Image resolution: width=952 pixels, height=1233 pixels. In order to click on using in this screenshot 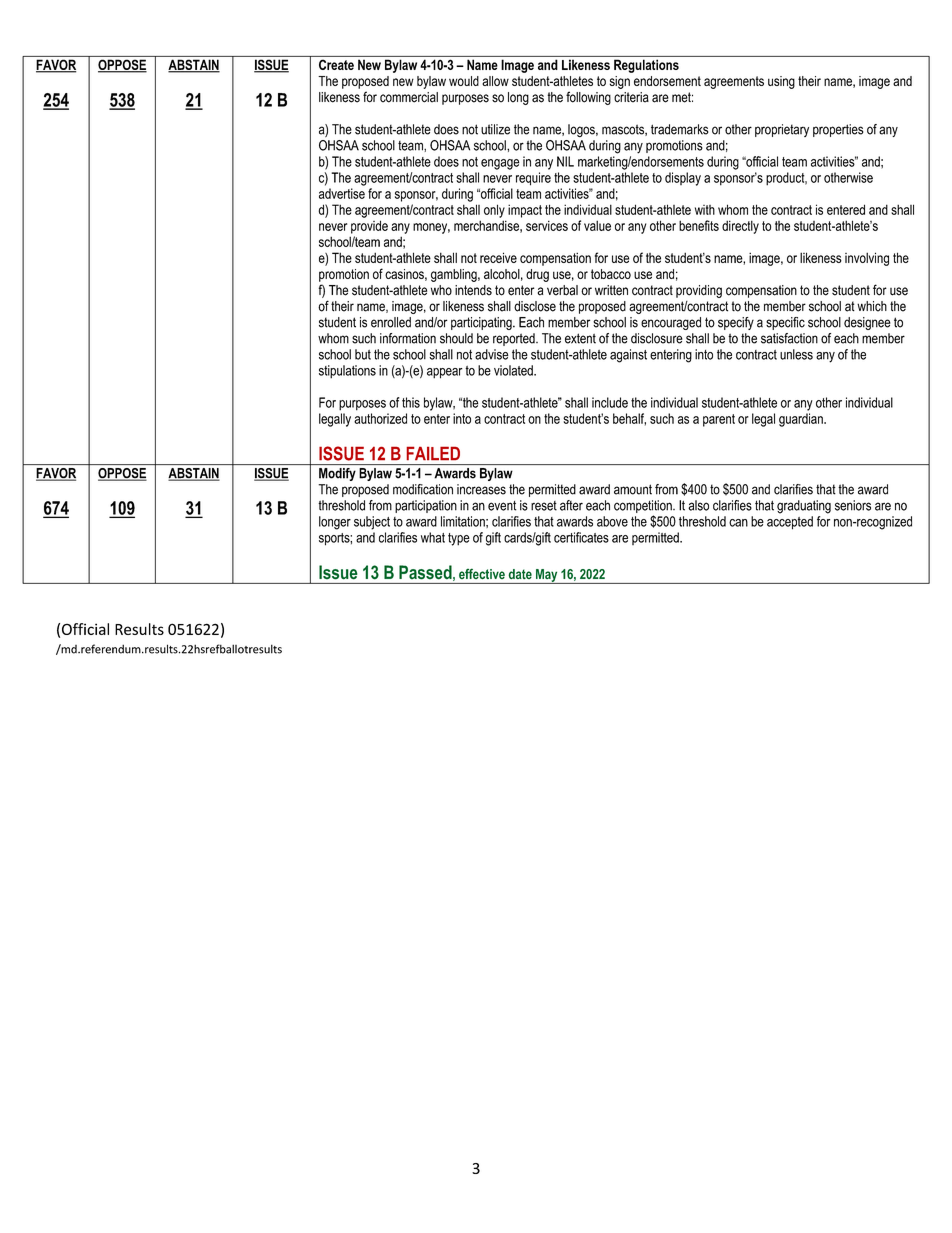, I will do `click(781, 82)`.
